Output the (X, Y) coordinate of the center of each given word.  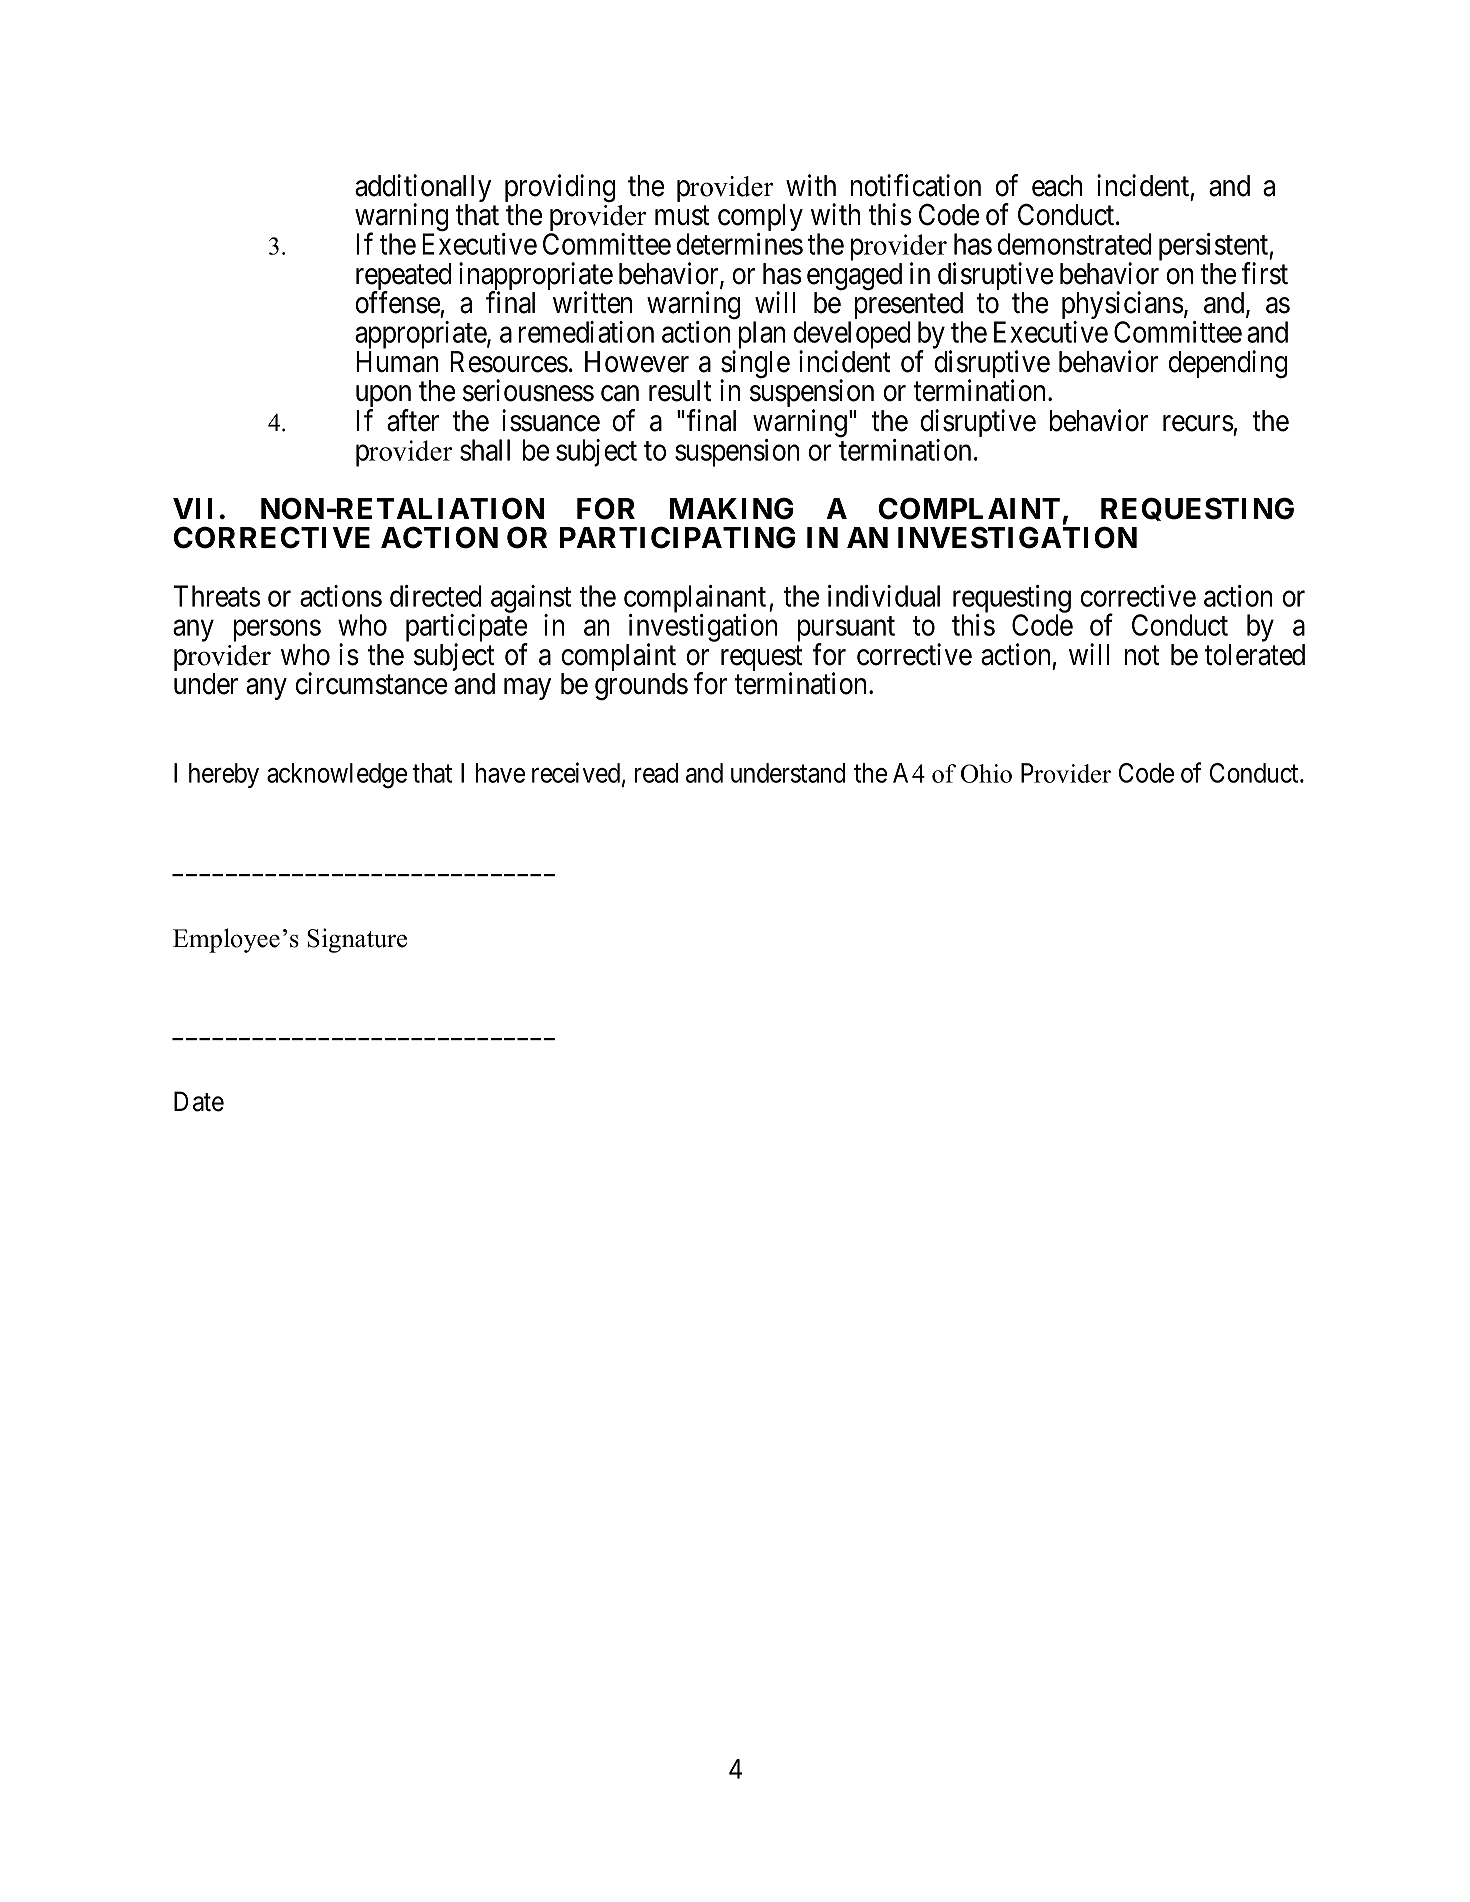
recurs (1198, 423)
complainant (695, 600)
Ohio (986, 773)
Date (199, 1101)
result (680, 391)
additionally (423, 189)
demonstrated (1075, 244)
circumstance (371, 683)
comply (760, 219)
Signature (357, 940)
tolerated (1254, 655)
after (413, 420)
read (656, 773)
